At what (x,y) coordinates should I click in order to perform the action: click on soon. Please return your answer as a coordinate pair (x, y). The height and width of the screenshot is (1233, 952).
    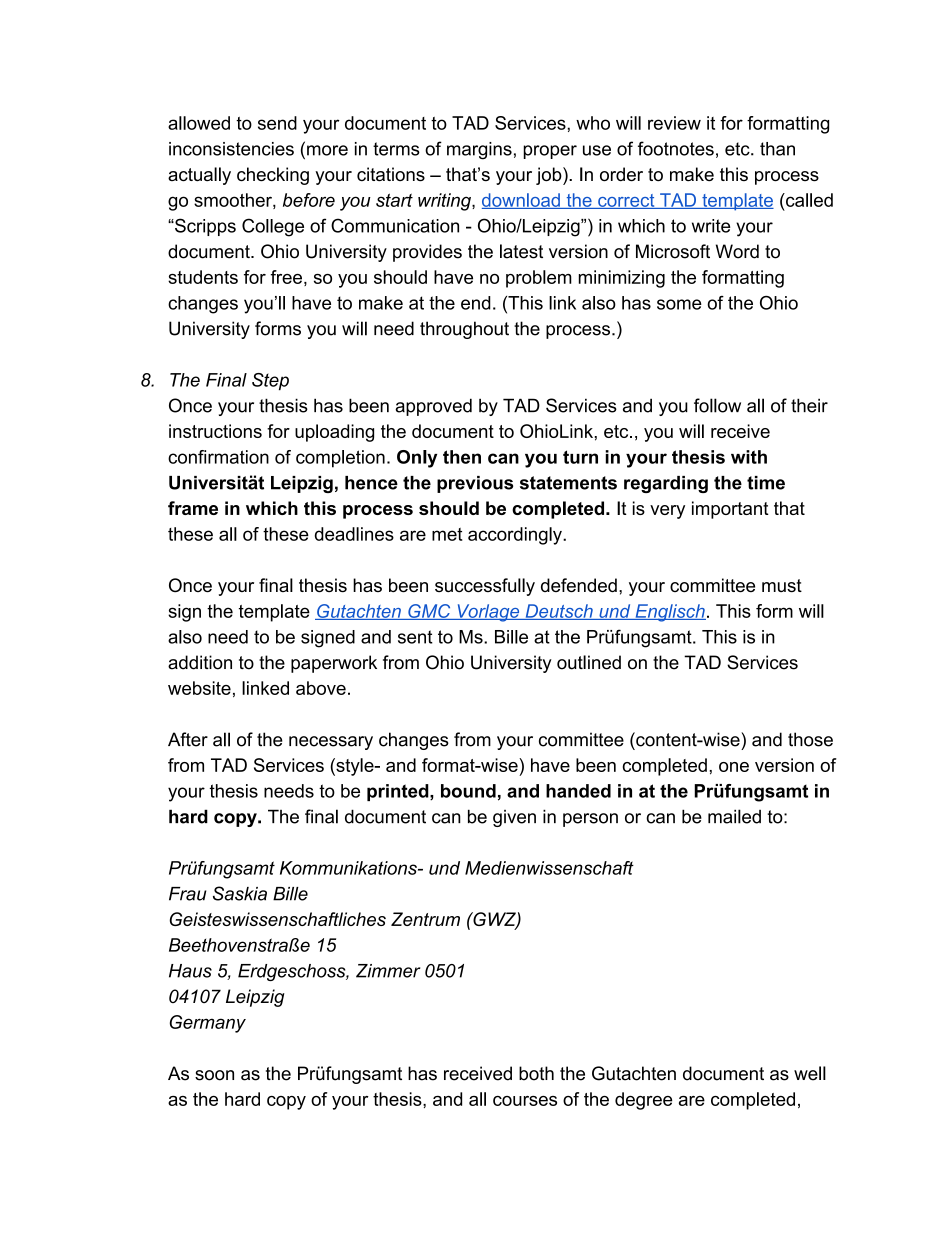
    Looking at the image, I should click on (214, 1075).
